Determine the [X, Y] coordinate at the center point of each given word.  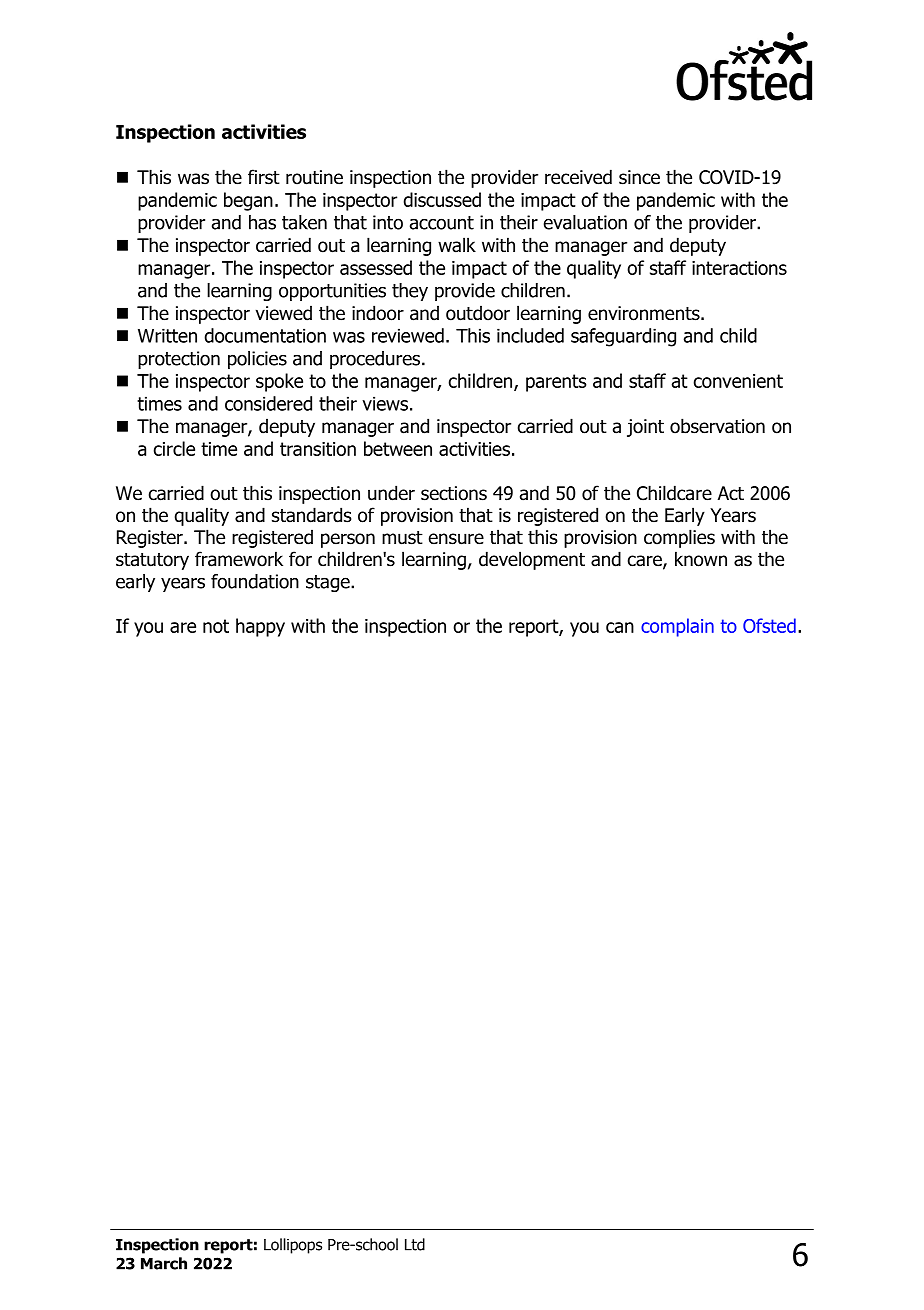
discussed [442, 199]
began [248, 201]
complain [677, 627]
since [639, 177]
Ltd [415, 1244]
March [164, 1263]
